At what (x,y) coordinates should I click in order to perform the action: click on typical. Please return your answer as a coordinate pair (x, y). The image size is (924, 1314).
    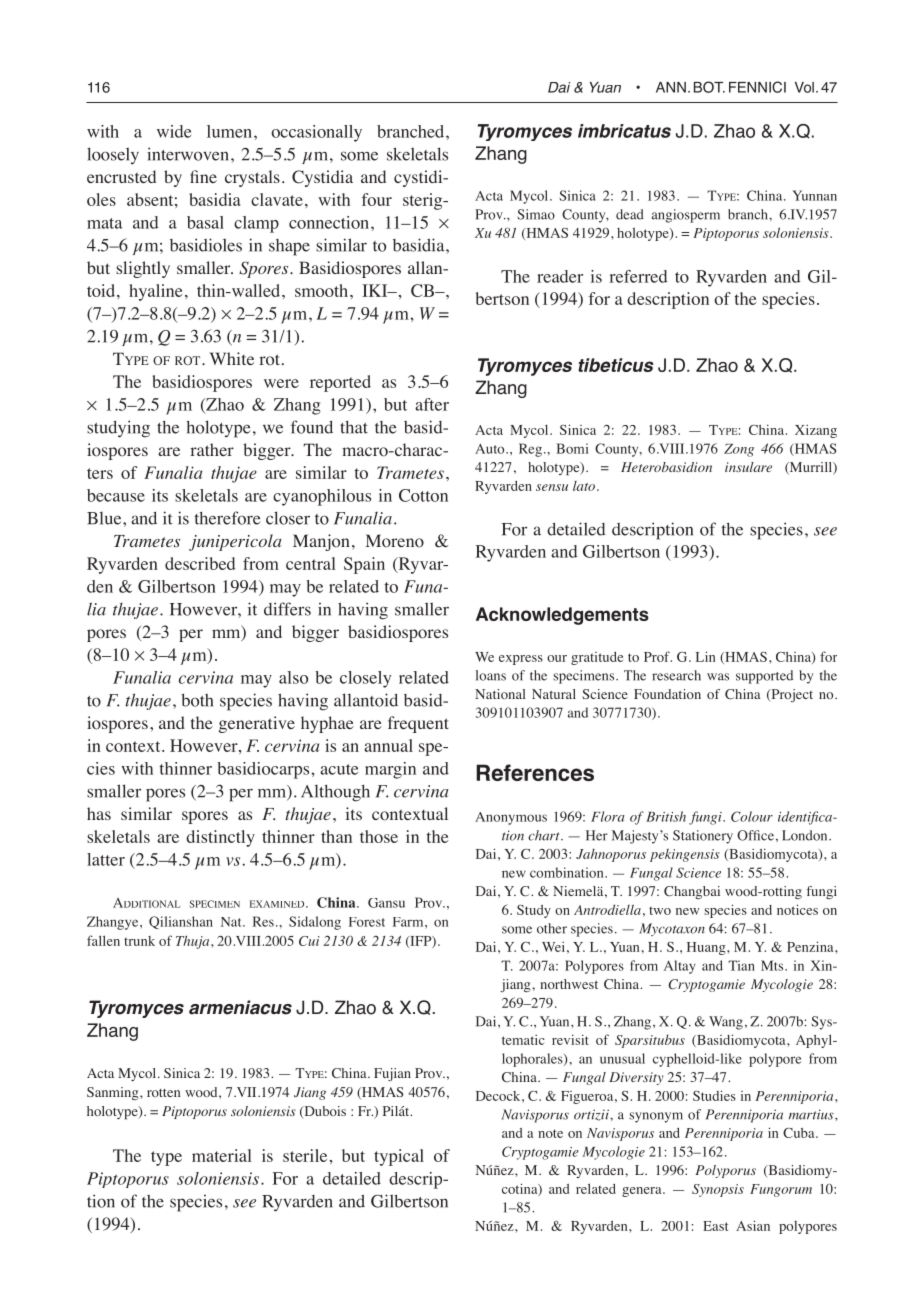
    Looking at the image, I should click on (399, 1157).
